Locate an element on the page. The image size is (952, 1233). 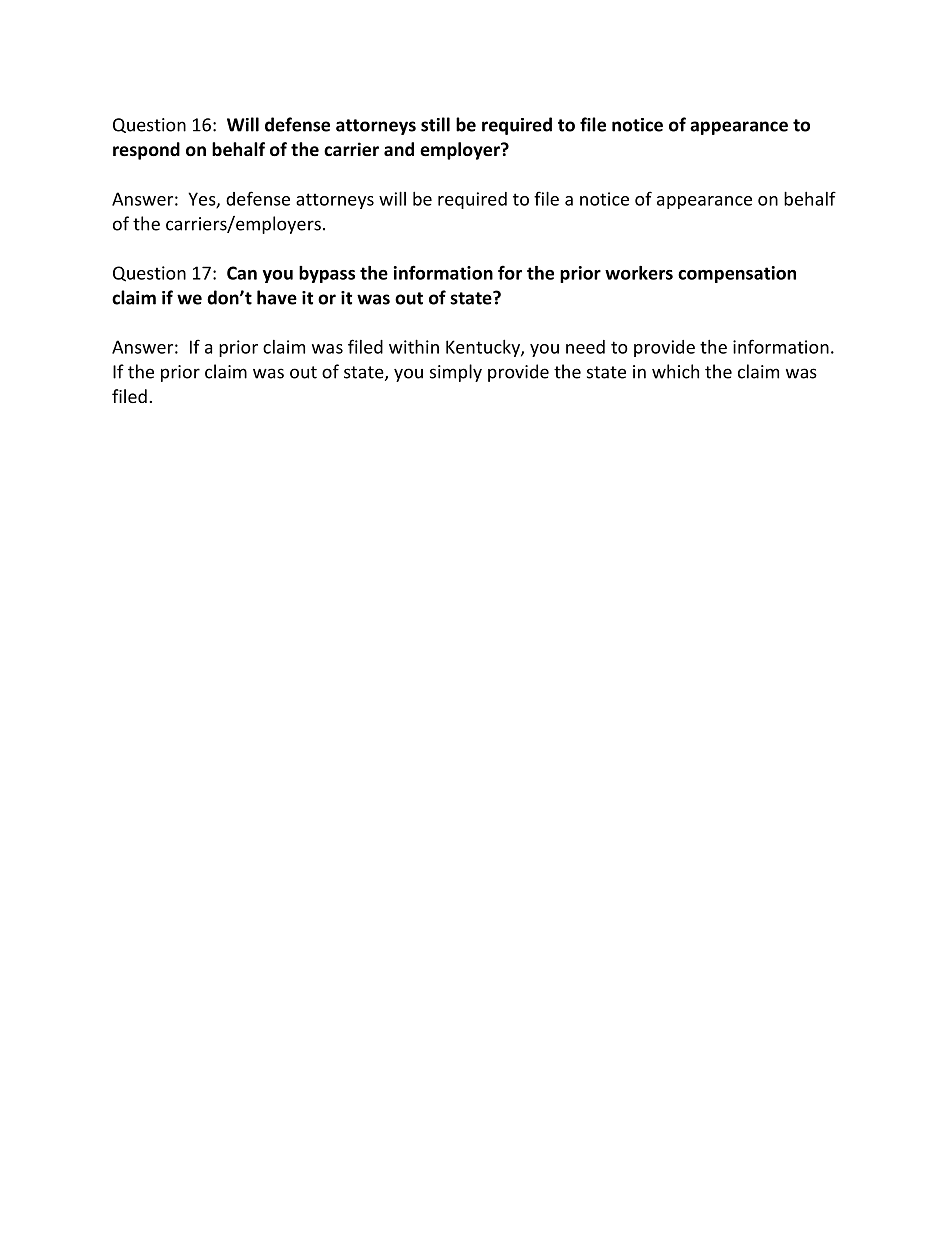
Can is located at coordinates (242, 273).
